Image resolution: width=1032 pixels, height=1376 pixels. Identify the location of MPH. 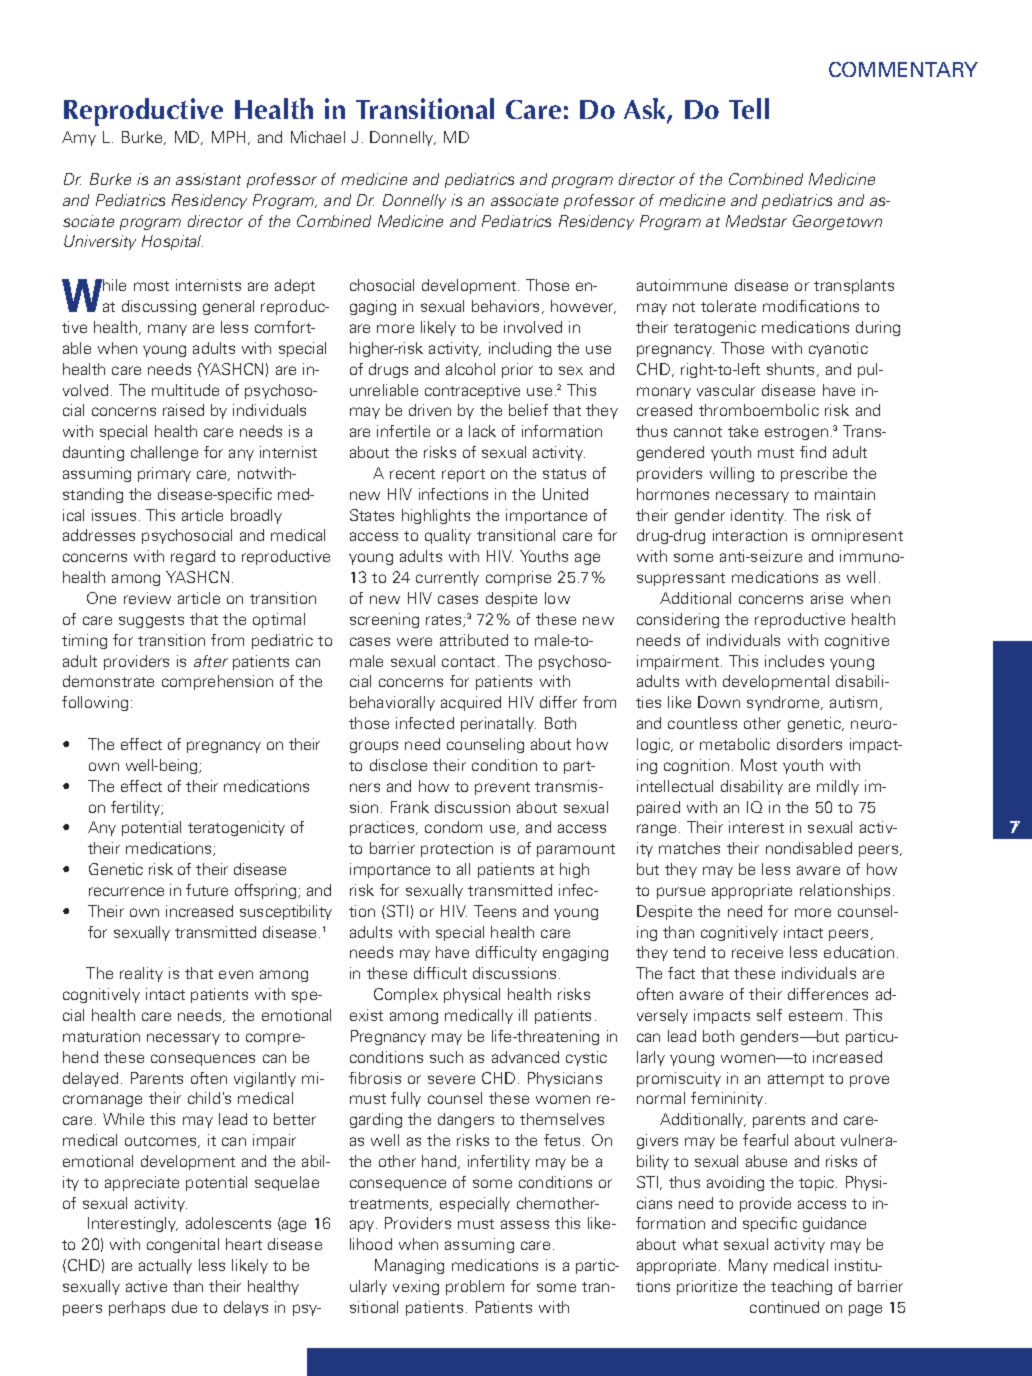
(230, 138).
